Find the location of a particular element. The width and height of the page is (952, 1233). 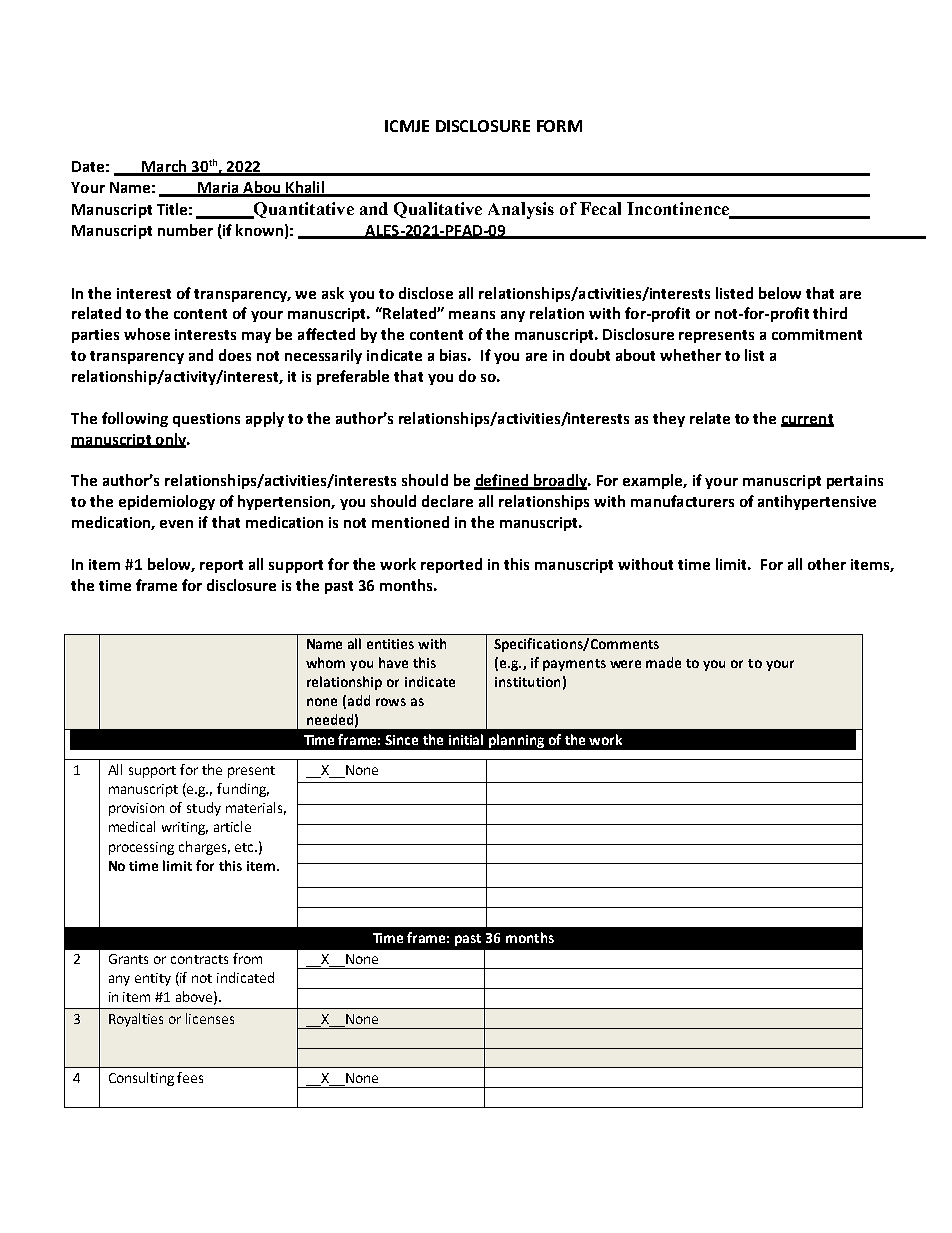

defined is located at coordinates (502, 481).
